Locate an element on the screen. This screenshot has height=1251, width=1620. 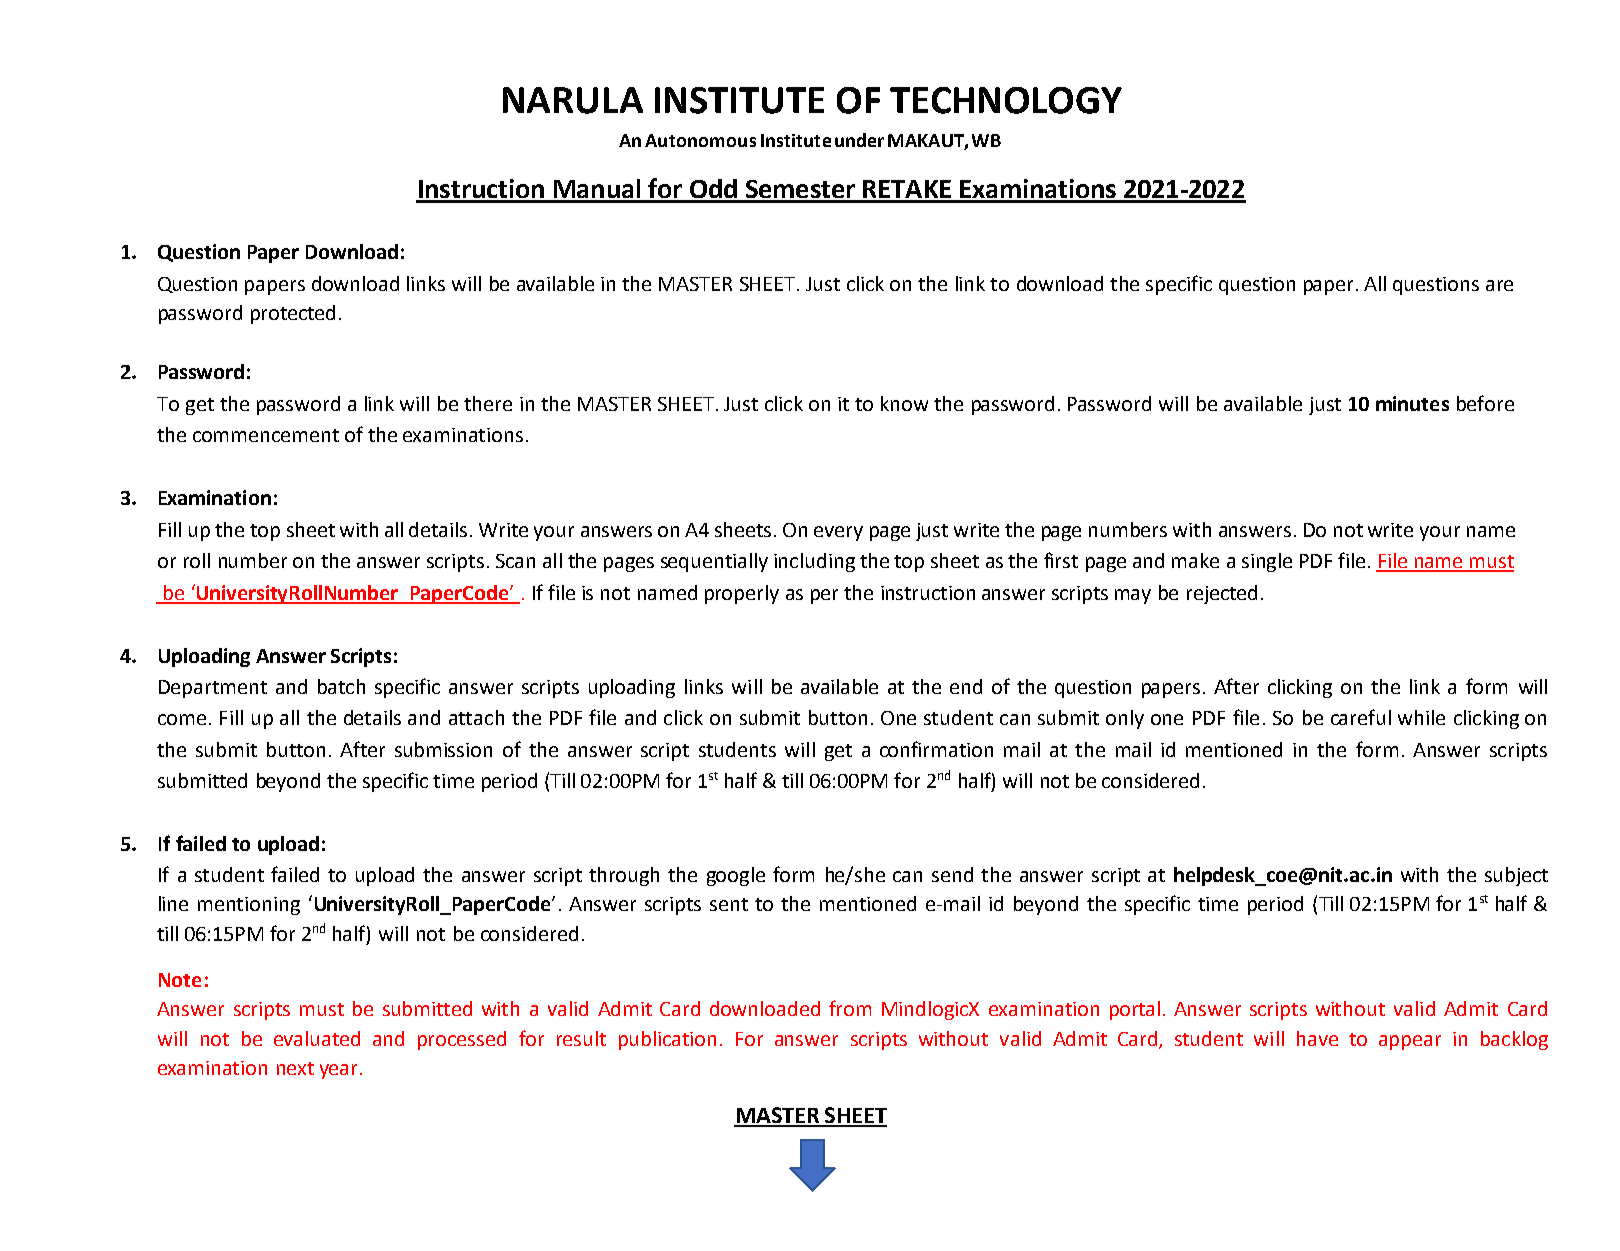
have is located at coordinates (1317, 1038).
